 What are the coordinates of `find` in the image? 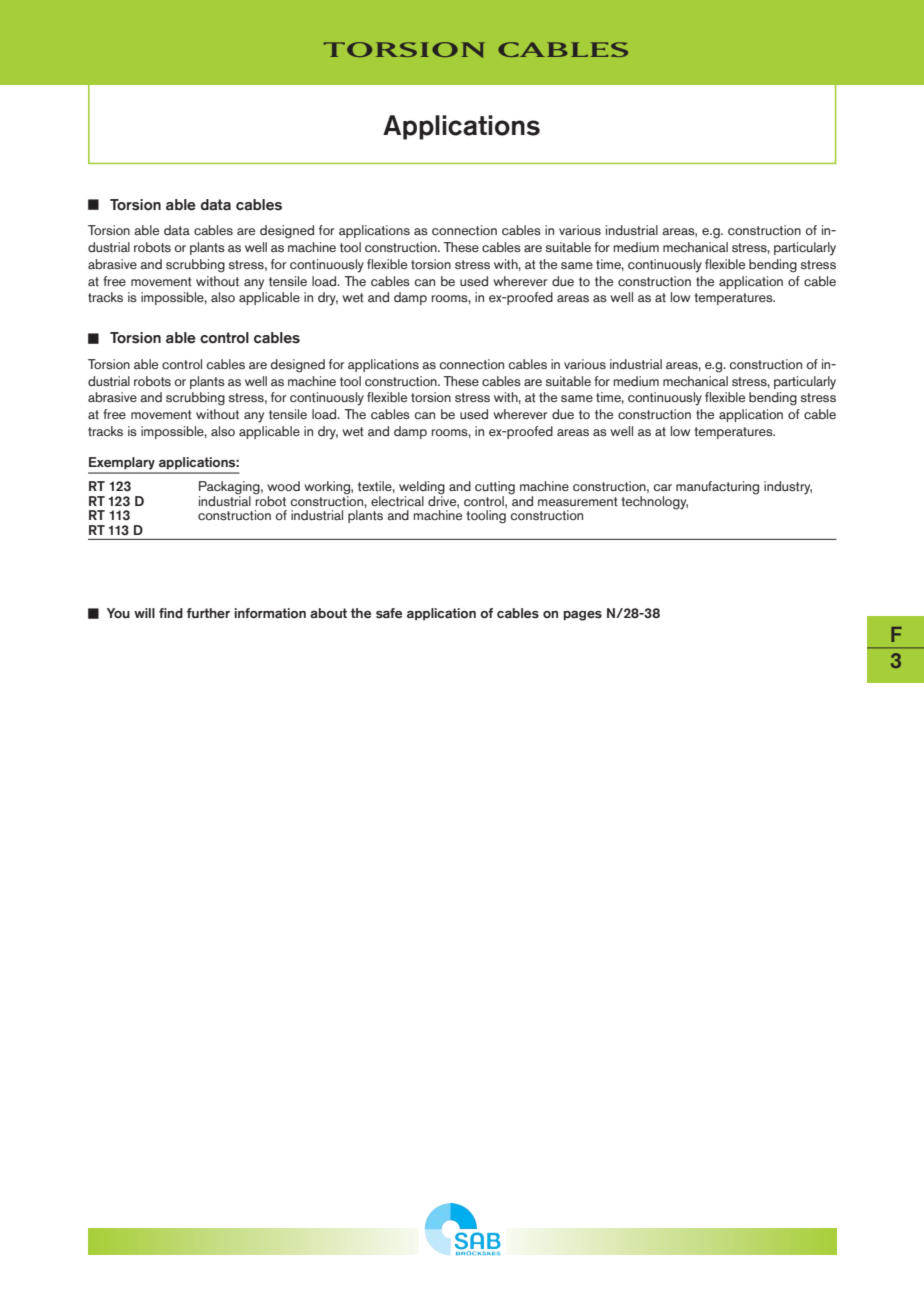 It's located at (171, 613).
